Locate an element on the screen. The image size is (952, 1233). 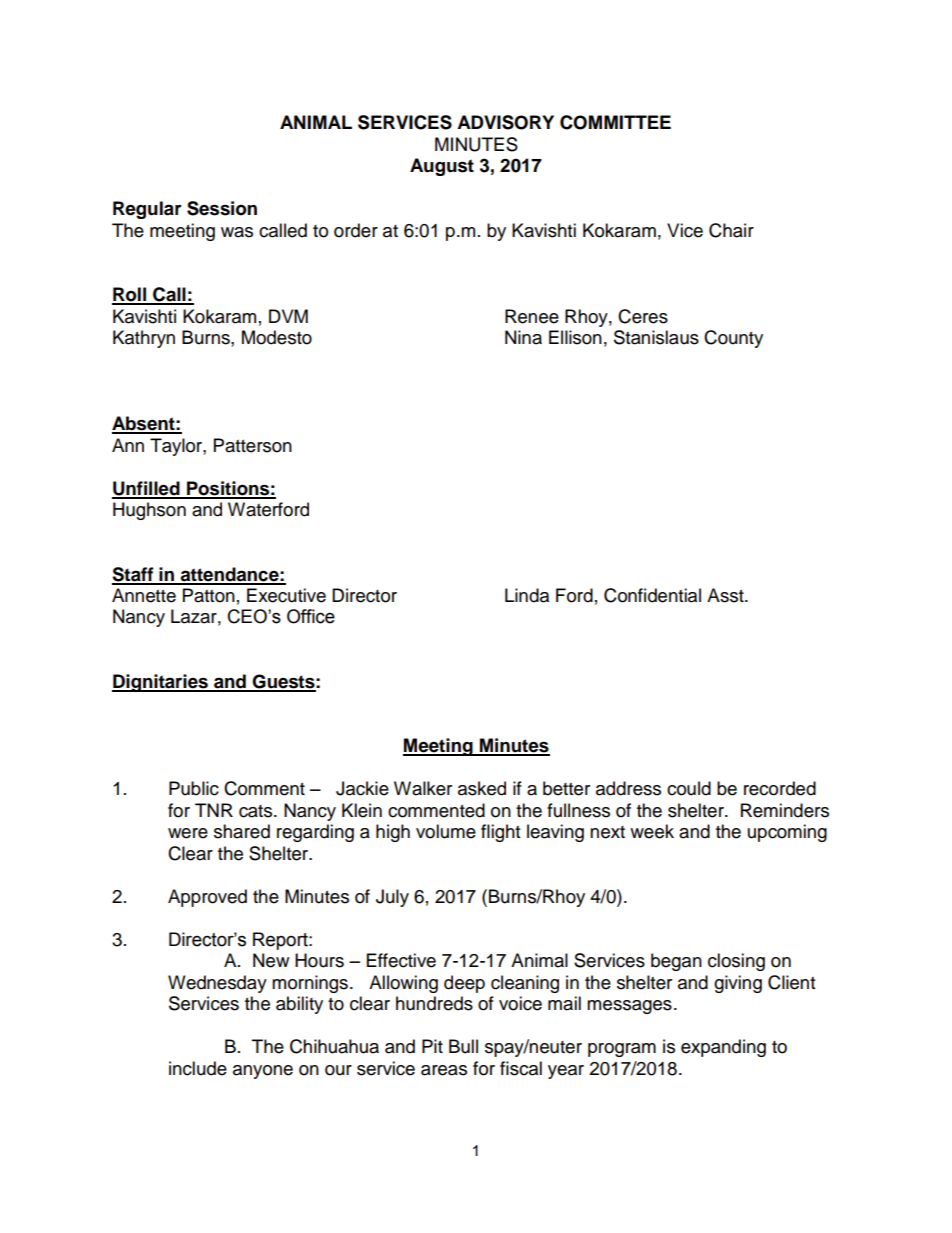
Bull is located at coordinates (463, 1046).
